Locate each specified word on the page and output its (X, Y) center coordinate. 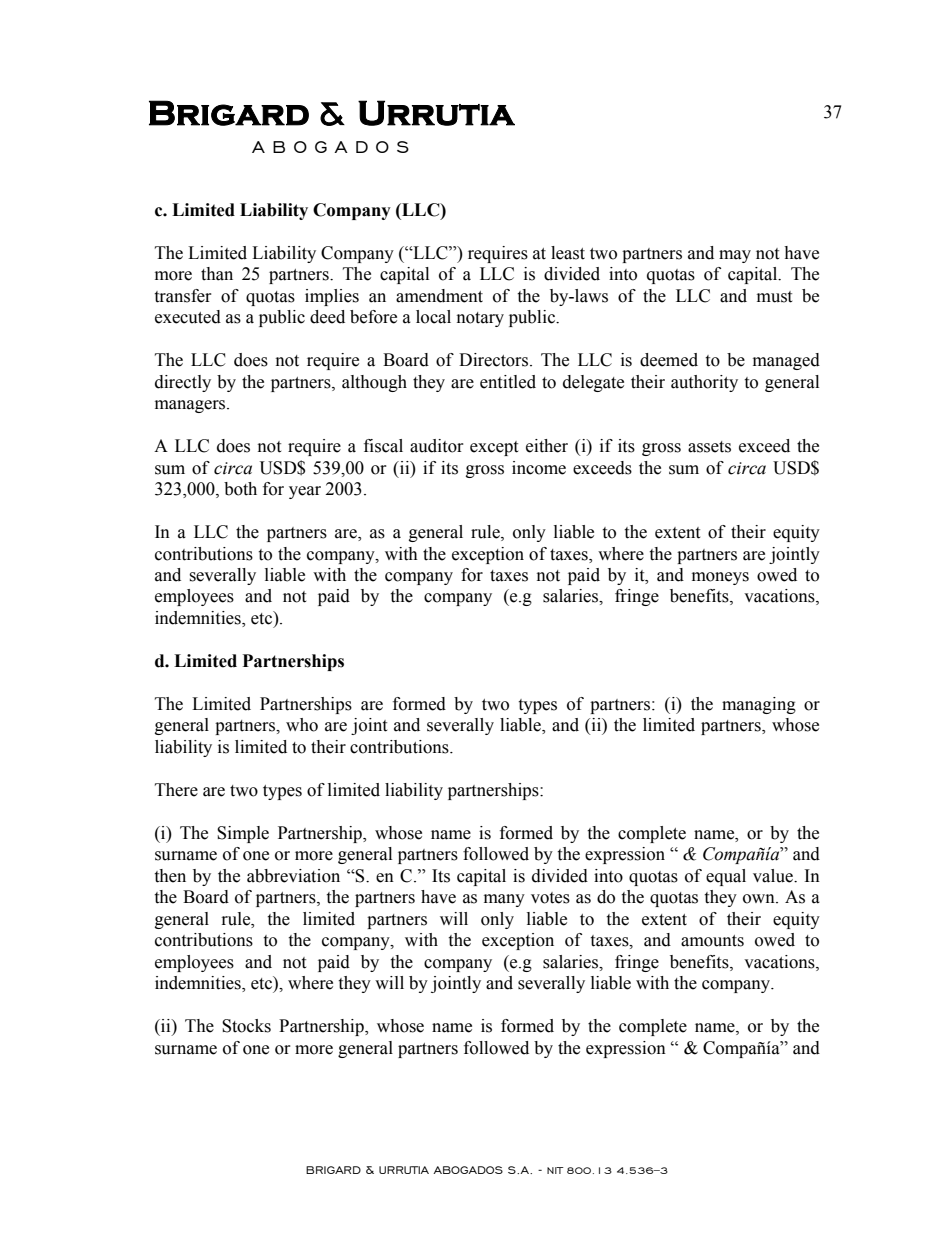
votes (550, 898)
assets (709, 447)
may (735, 256)
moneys (720, 578)
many (504, 900)
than (217, 274)
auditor (437, 446)
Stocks (246, 1026)
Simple (243, 834)
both (240, 489)
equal (726, 877)
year (305, 492)
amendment (439, 296)
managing (759, 705)
